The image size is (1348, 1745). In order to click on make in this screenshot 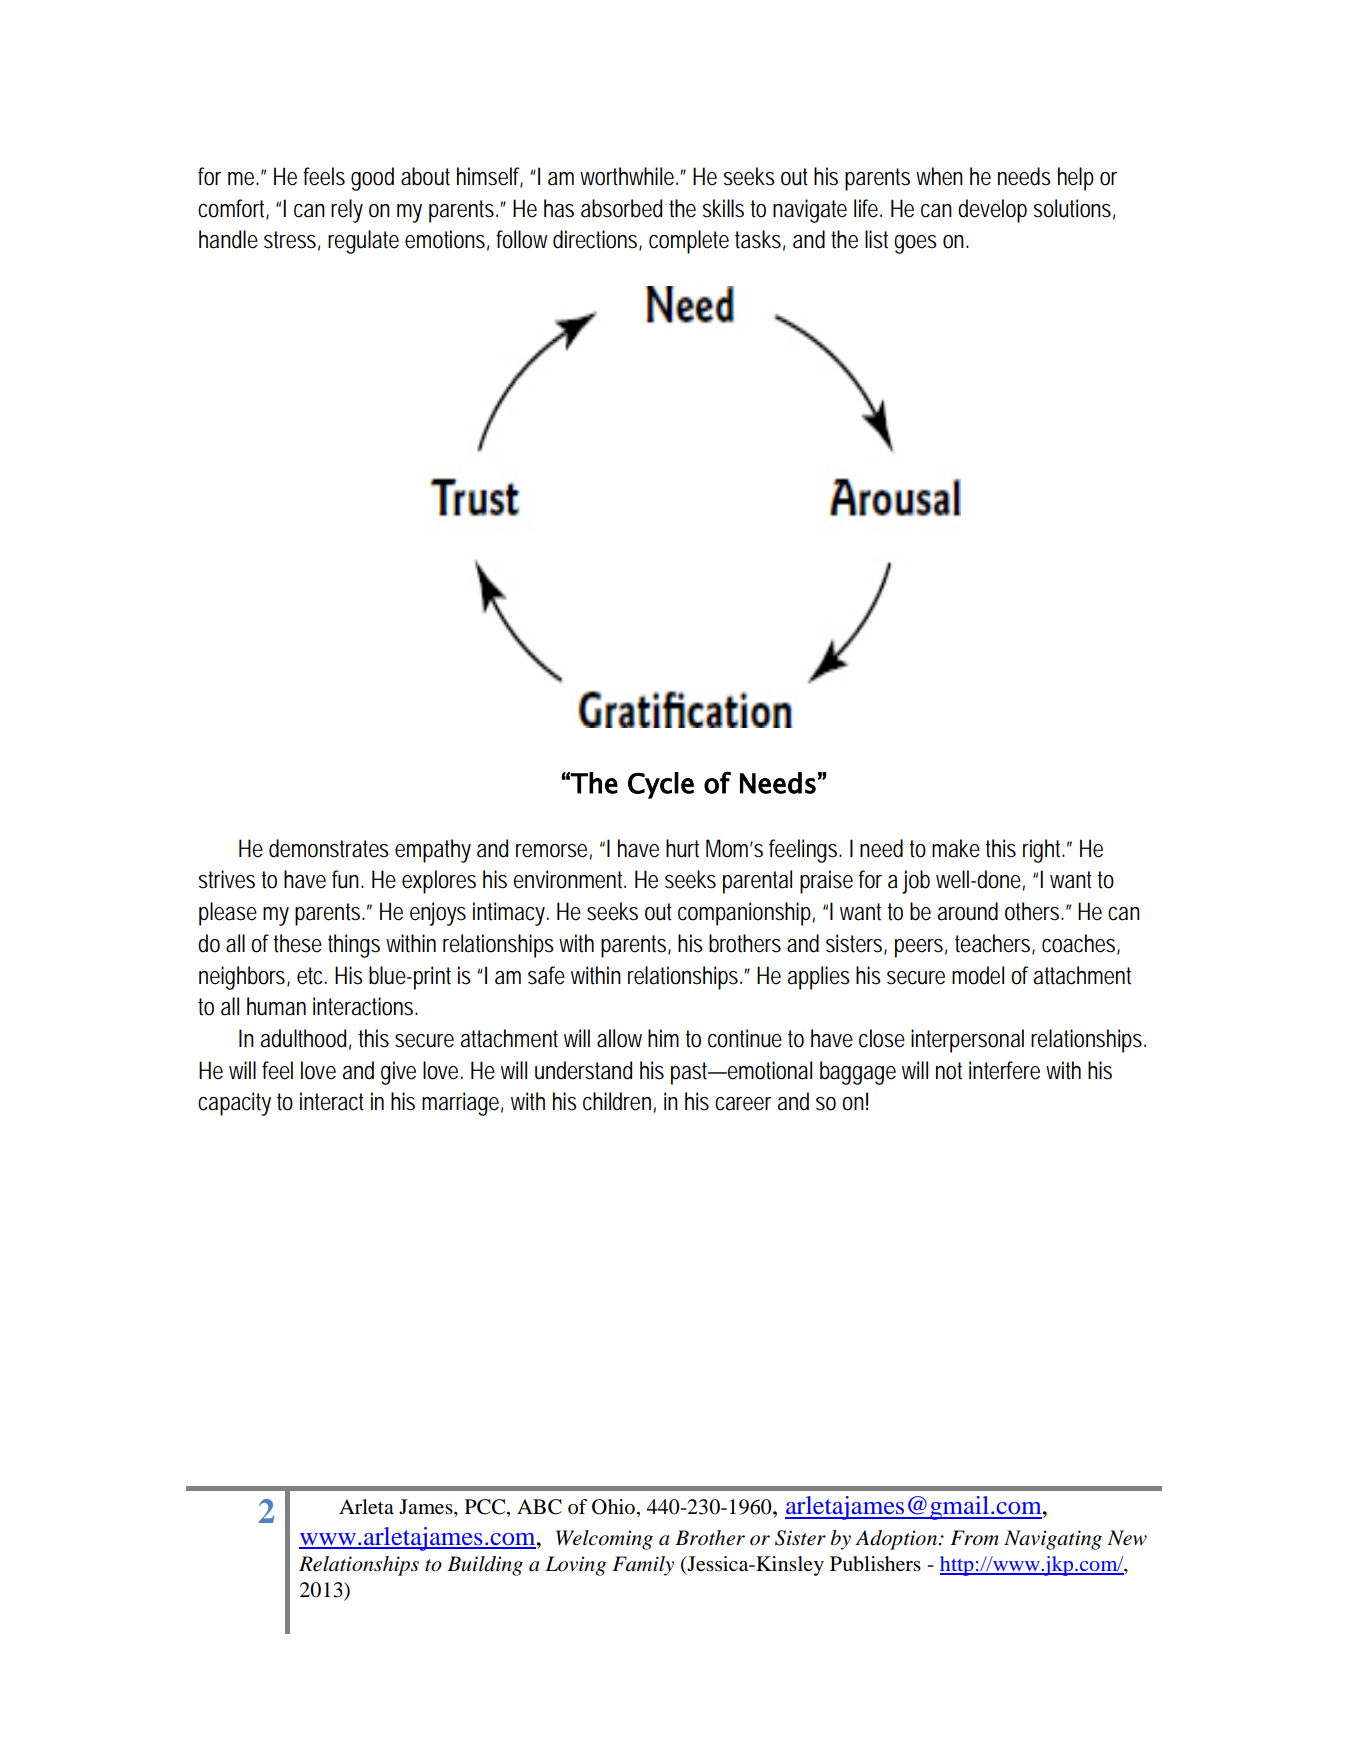, I will do `click(956, 848)`.
